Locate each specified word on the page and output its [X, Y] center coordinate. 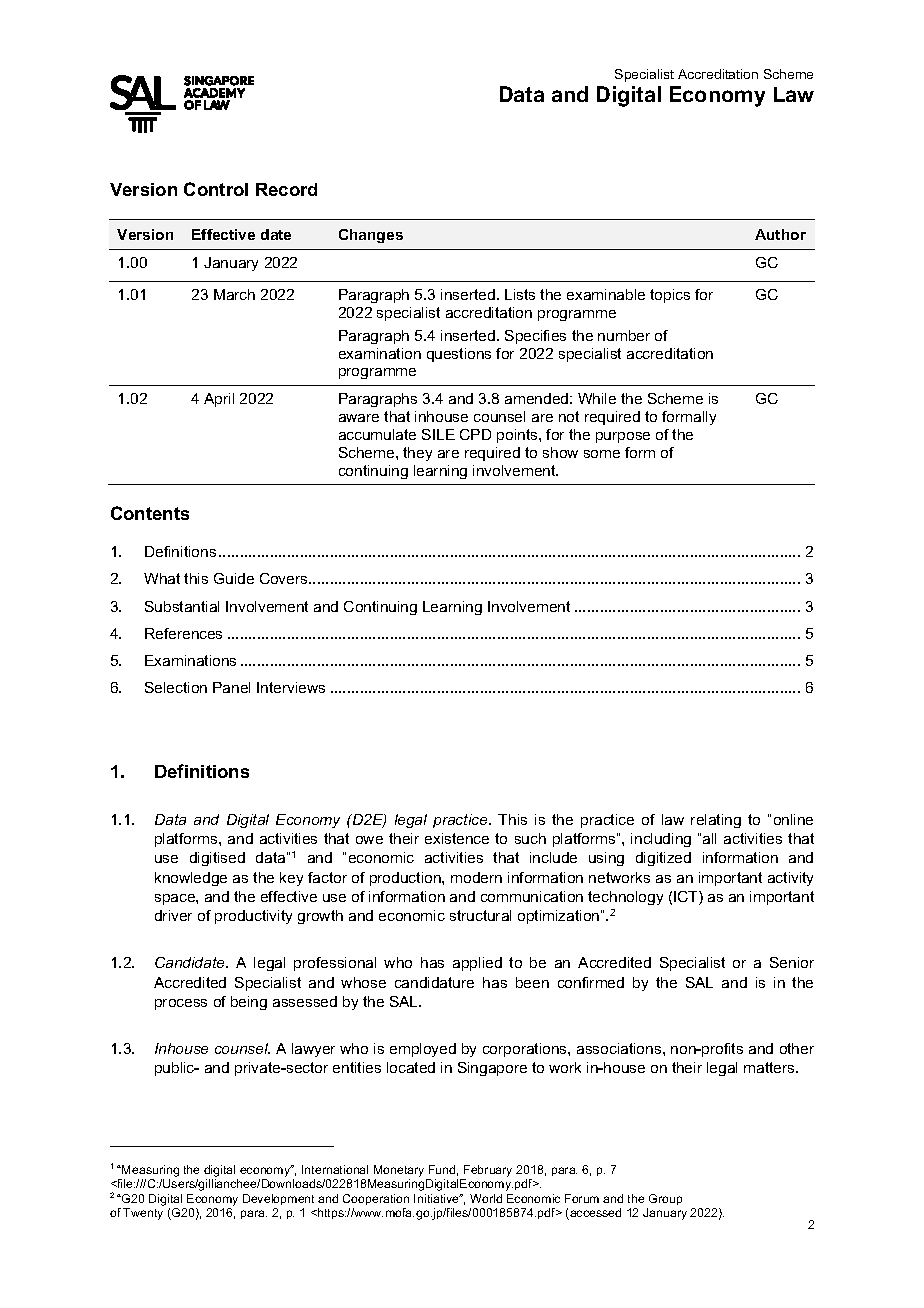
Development [278, 1199]
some [602, 454]
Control [216, 189]
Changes [371, 236]
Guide [234, 578]
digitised [217, 859]
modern [476, 877]
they [417, 454]
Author [780, 234]
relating [716, 821]
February [488, 1171]
